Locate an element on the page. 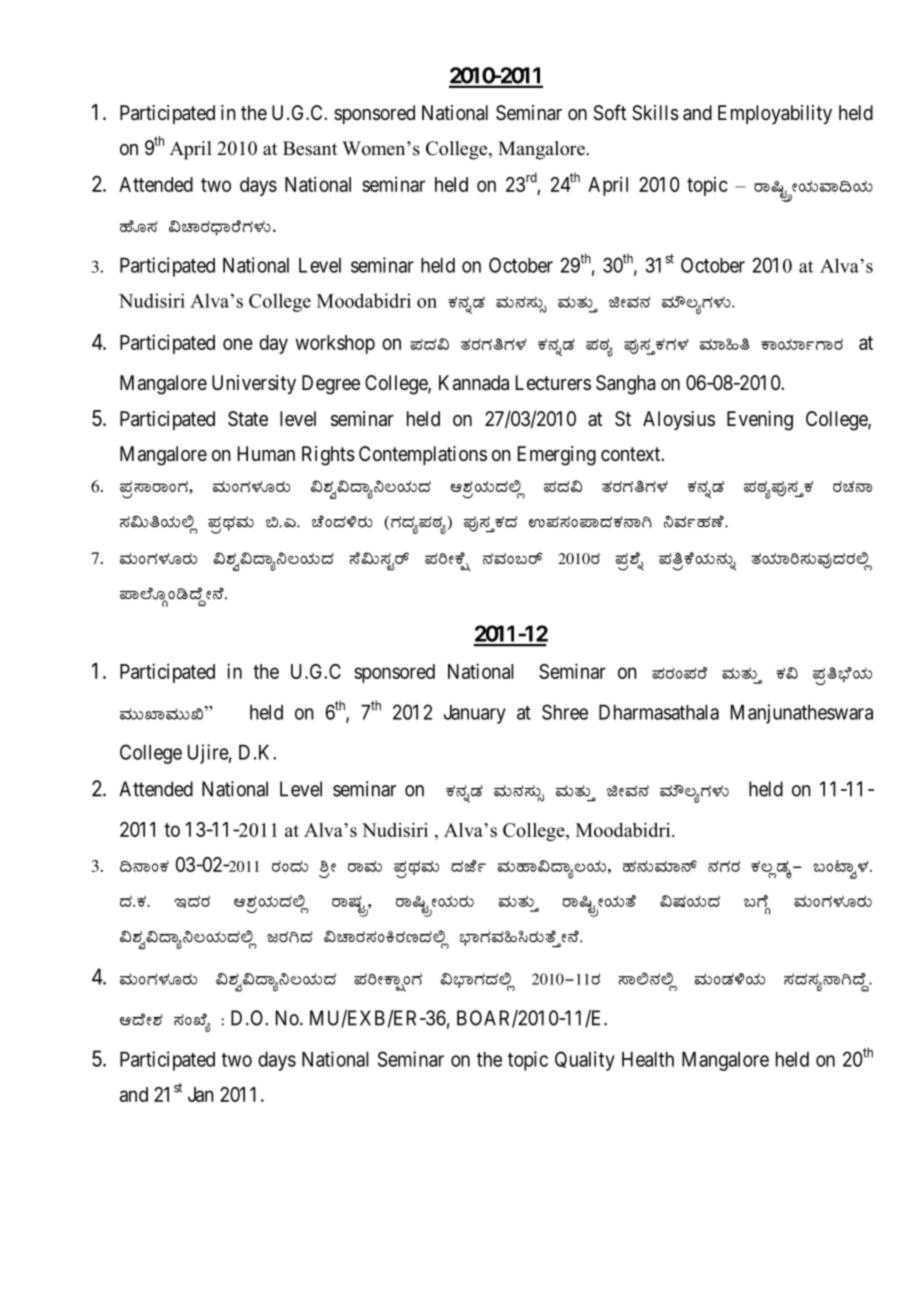  Quality is located at coordinates (585, 1061).
